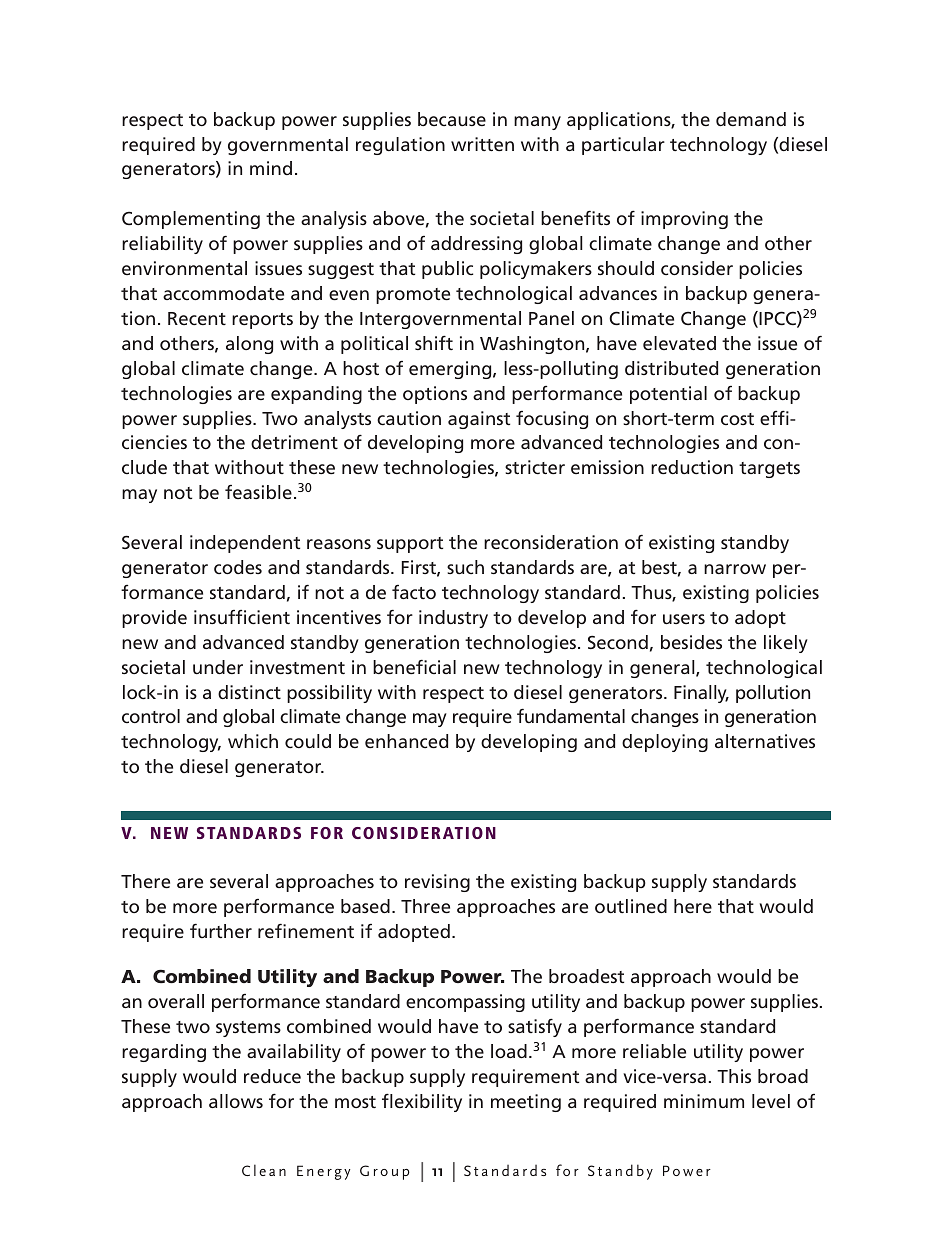 The width and height of the screenshot is (952, 1233). What do you see at coordinates (479, 420) in the screenshot?
I see `against` at bounding box center [479, 420].
